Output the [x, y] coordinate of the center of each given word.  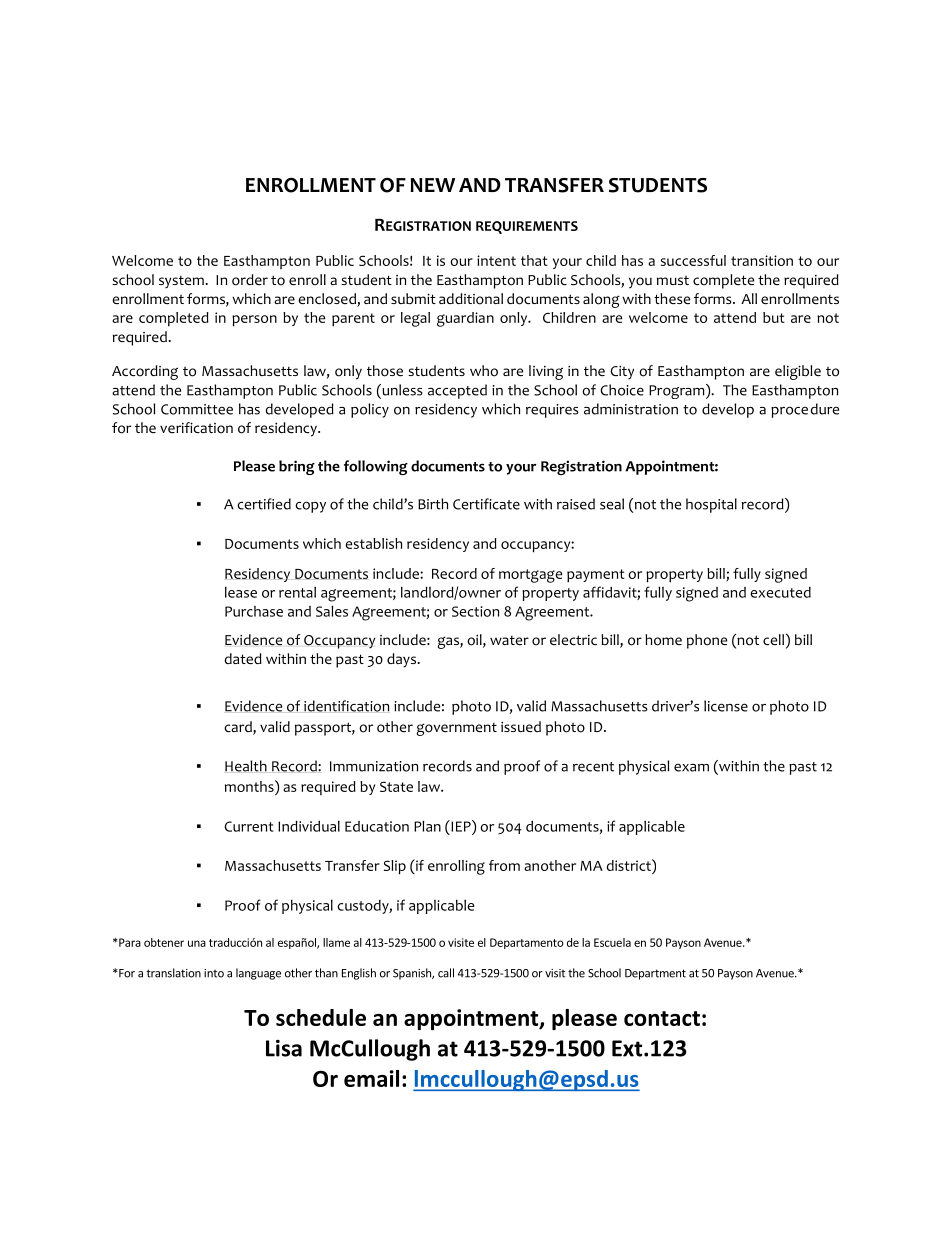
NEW [432, 185]
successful [693, 260]
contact [662, 1018]
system [181, 282]
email [371, 1078]
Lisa [284, 1048]
